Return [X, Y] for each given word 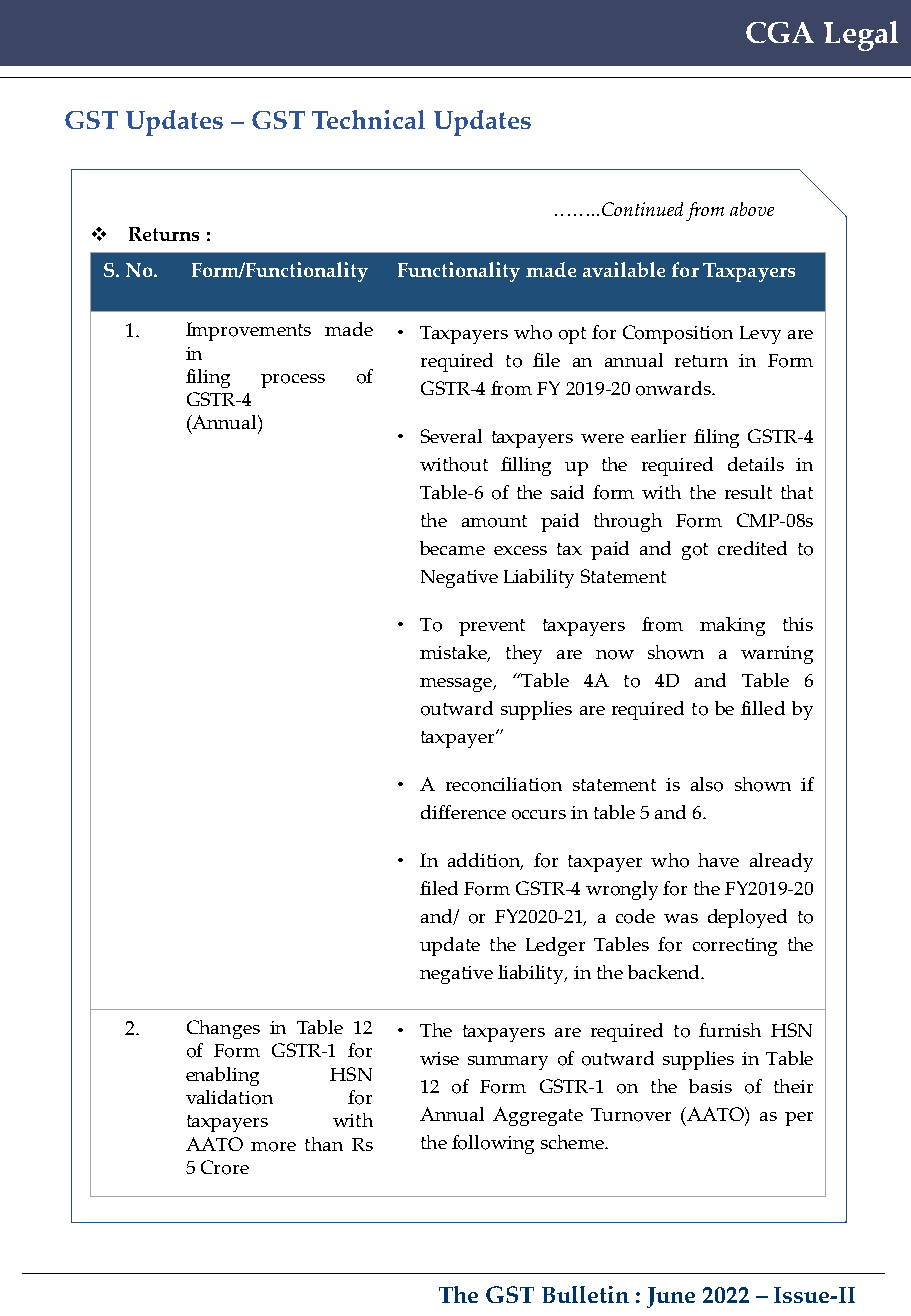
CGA [780, 32]
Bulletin [585, 1294]
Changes [223, 1029]
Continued [642, 209]
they [524, 654]
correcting [735, 947]
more [273, 1147]
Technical [368, 119]
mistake [454, 653]
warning [777, 655]
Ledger [555, 946]
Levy [760, 335]
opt [572, 335]
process [293, 381]
